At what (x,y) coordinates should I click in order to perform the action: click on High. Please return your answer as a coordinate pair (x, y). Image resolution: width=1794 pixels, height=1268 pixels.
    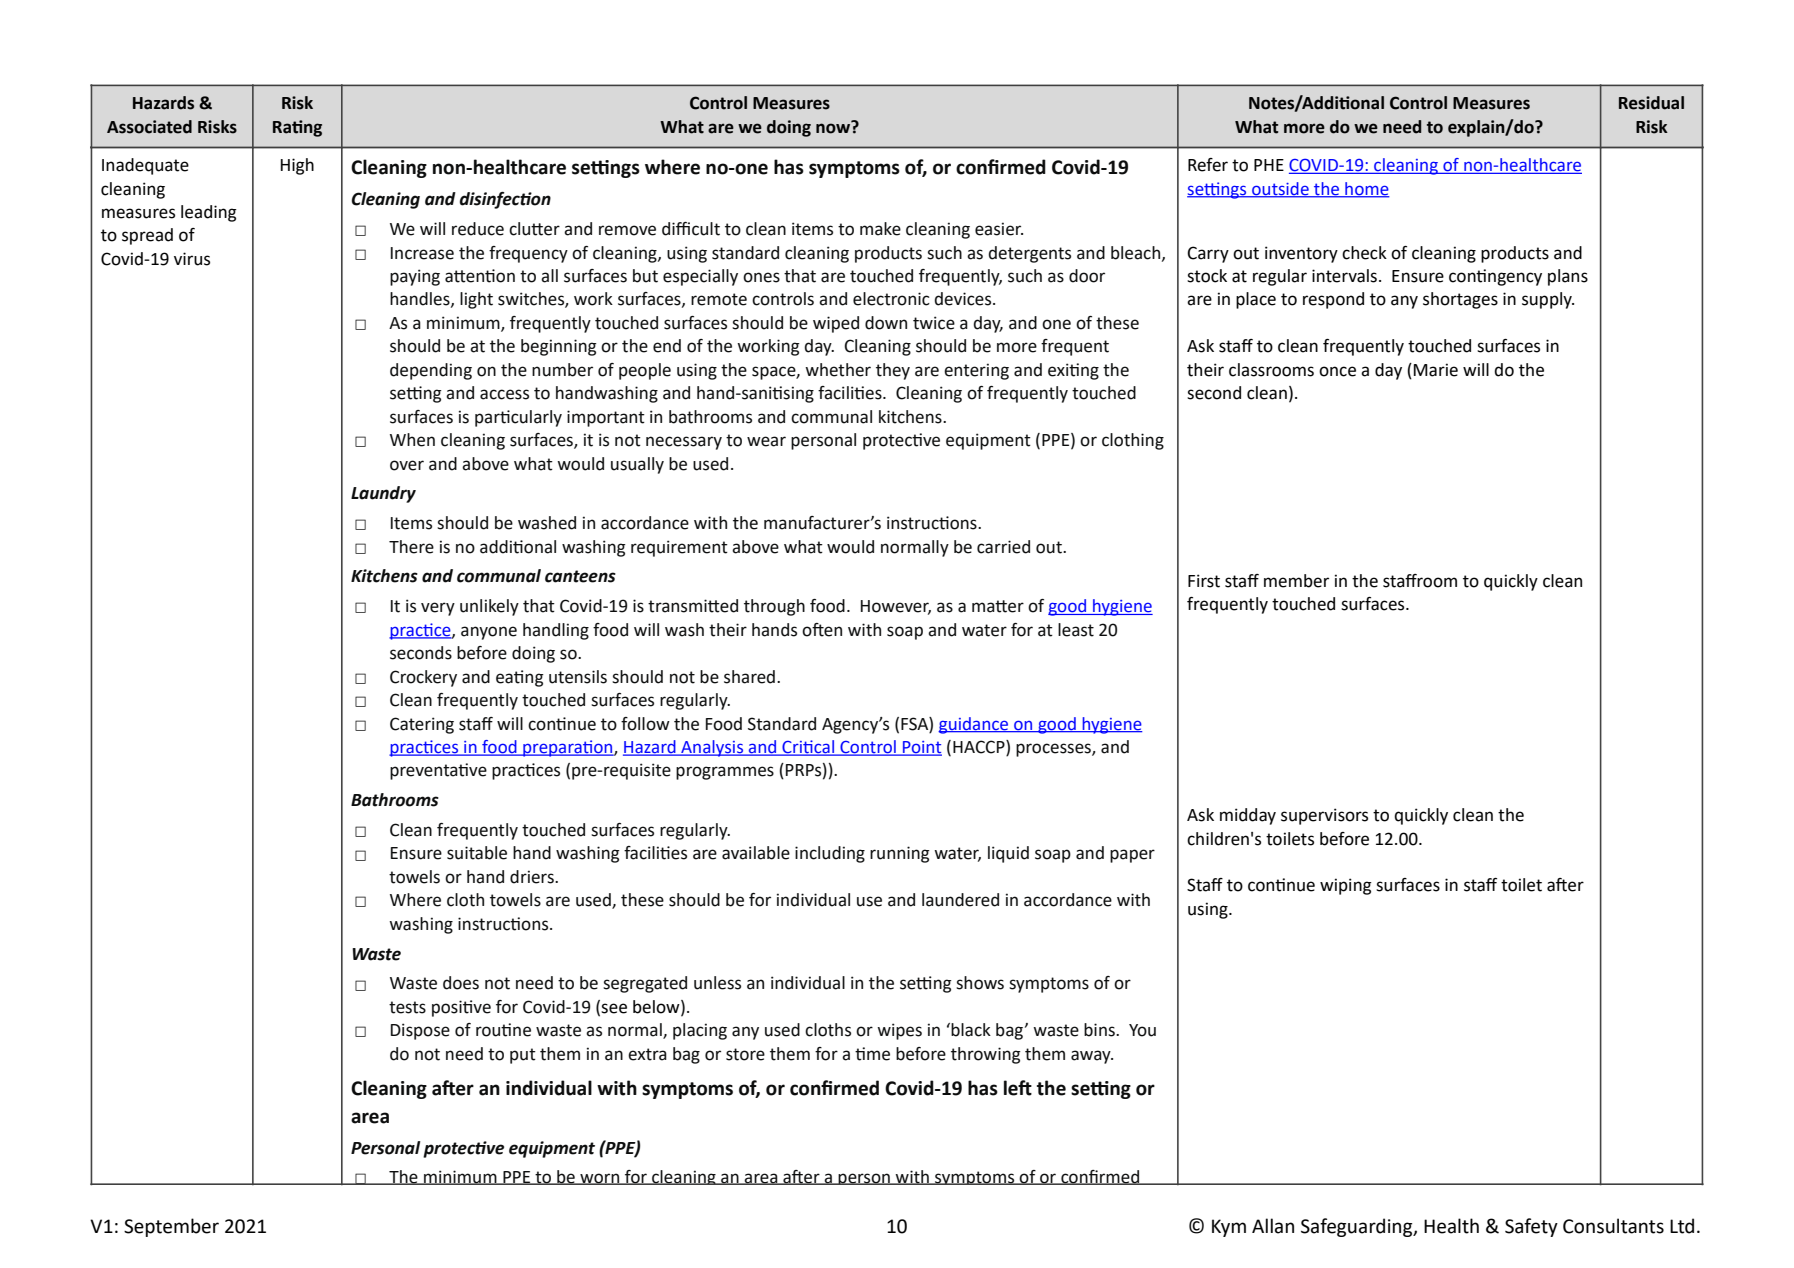
    Looking at the image, I should click on (297, 166).
